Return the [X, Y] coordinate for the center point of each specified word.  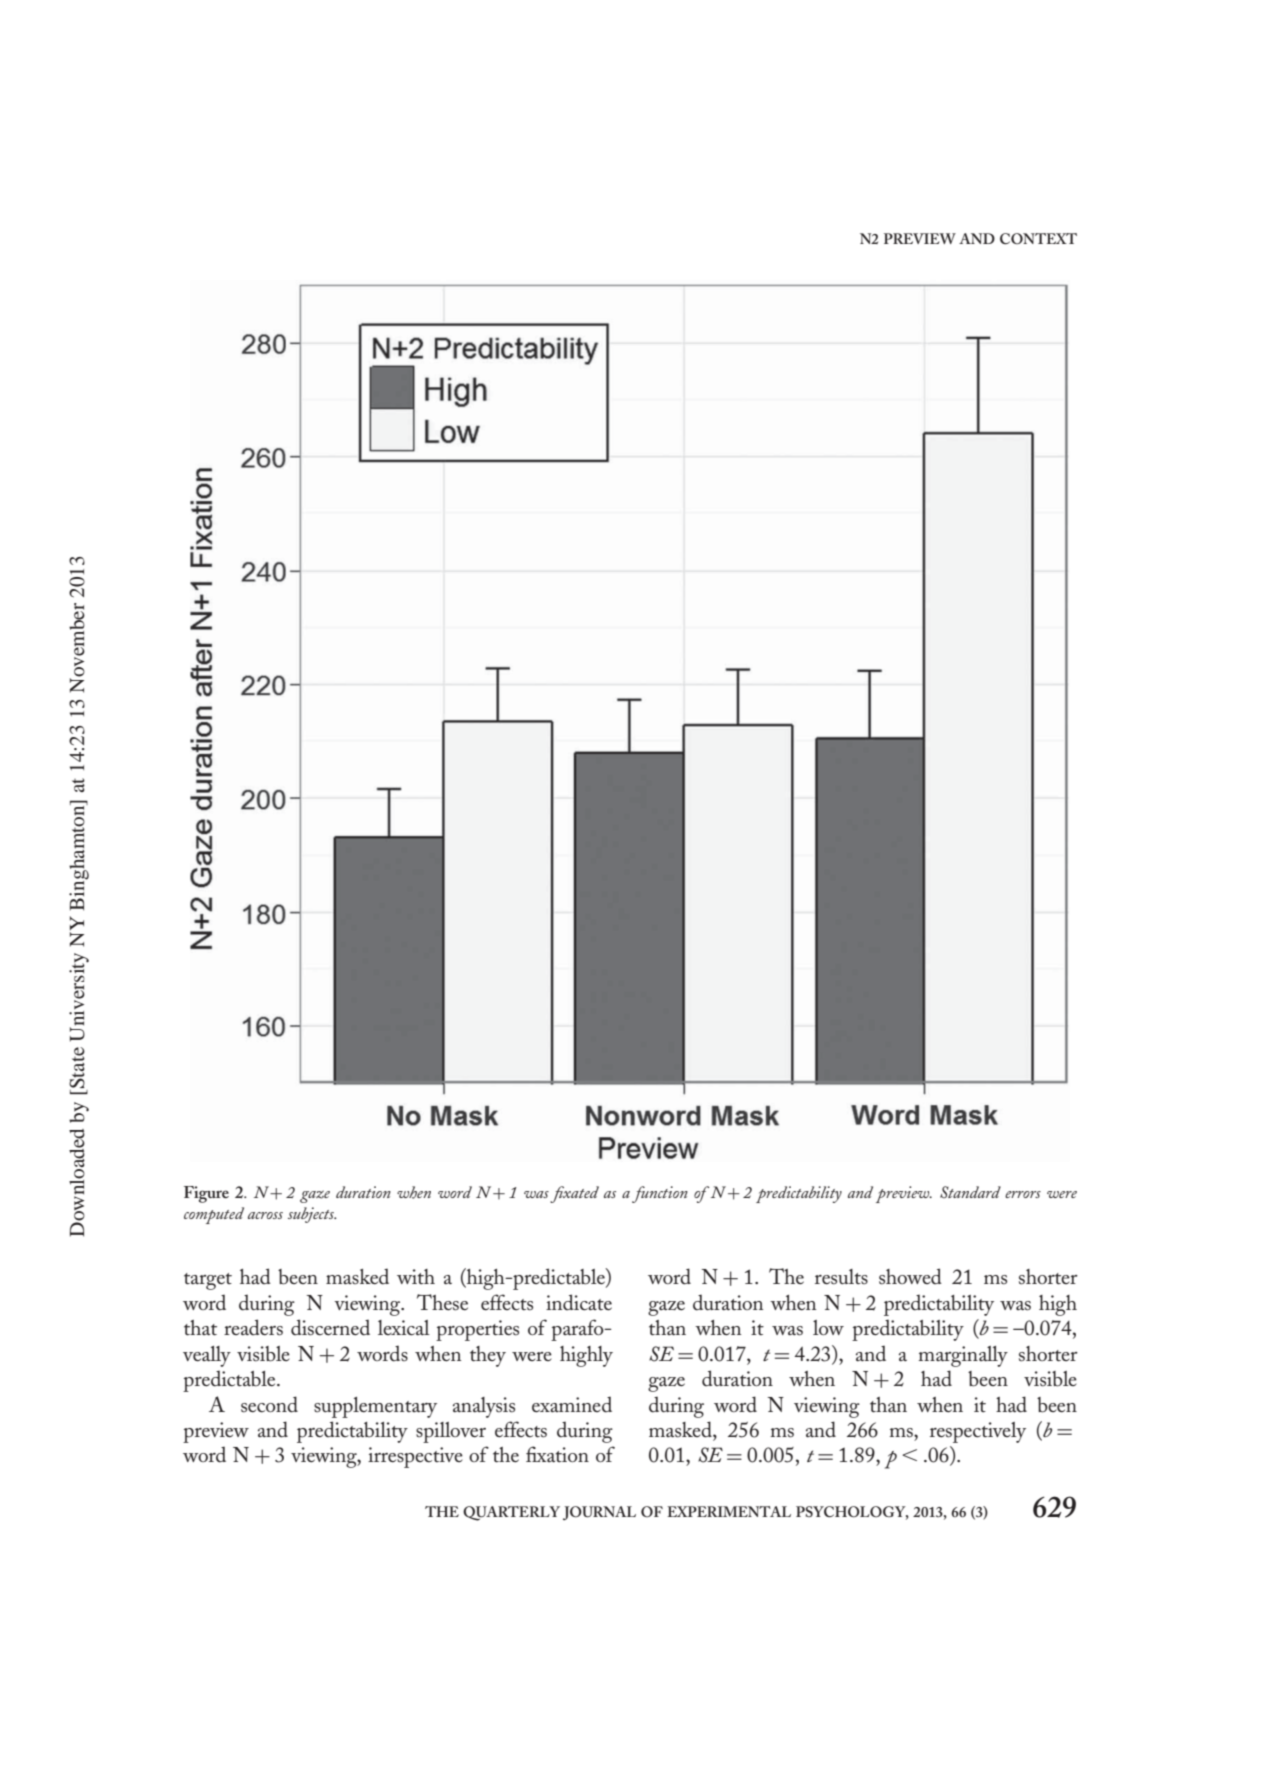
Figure [206, 1194]
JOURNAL [599, 1513]
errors [1023, 1194]
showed [910, 1276]
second [269, 1404]
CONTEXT [1038, 238]
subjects [312, 1215]
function [660, 1194]
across [265, 1215]
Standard [970, 1192]
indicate [579, 1302]
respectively [978, 1432]
